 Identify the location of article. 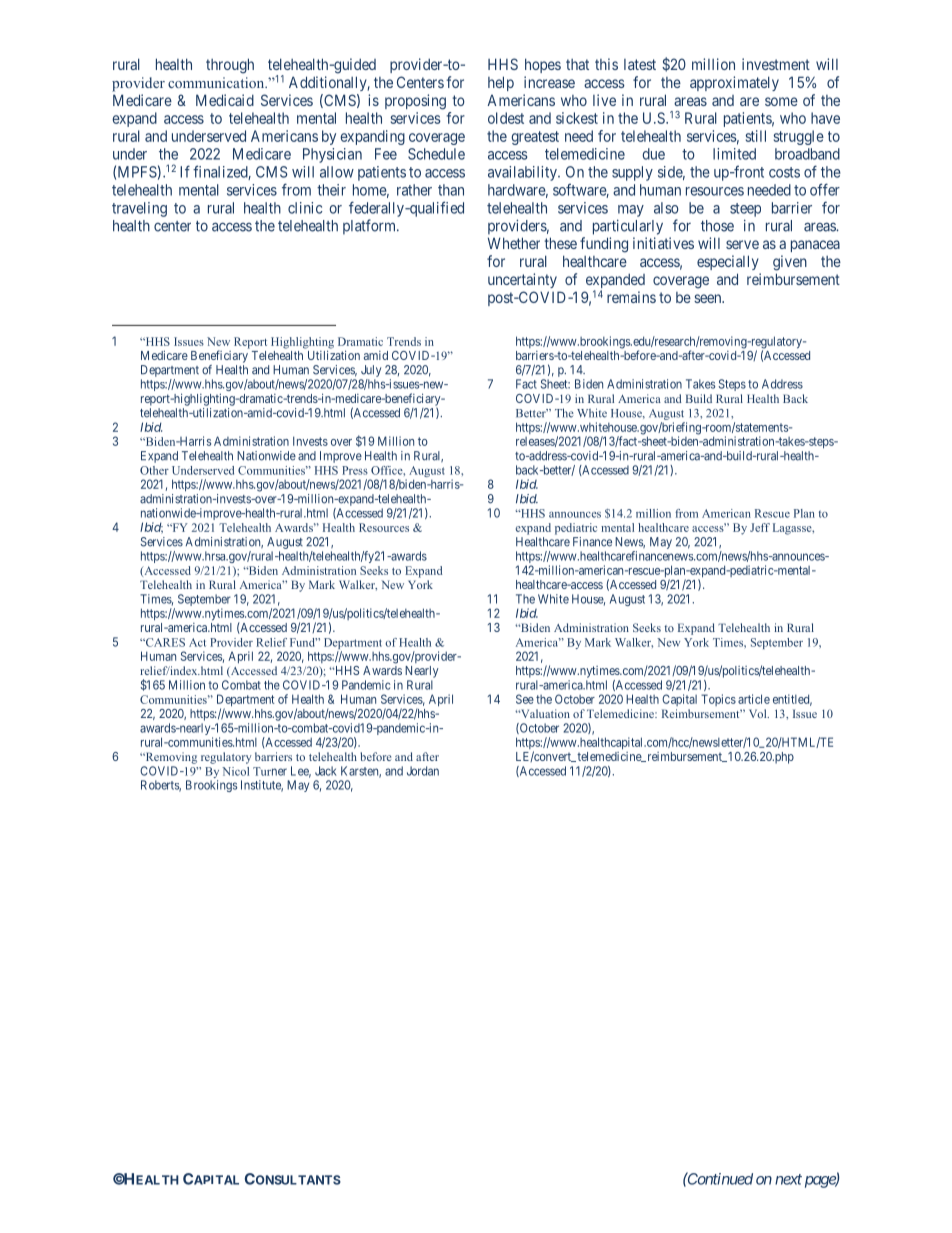
(754, 699).
